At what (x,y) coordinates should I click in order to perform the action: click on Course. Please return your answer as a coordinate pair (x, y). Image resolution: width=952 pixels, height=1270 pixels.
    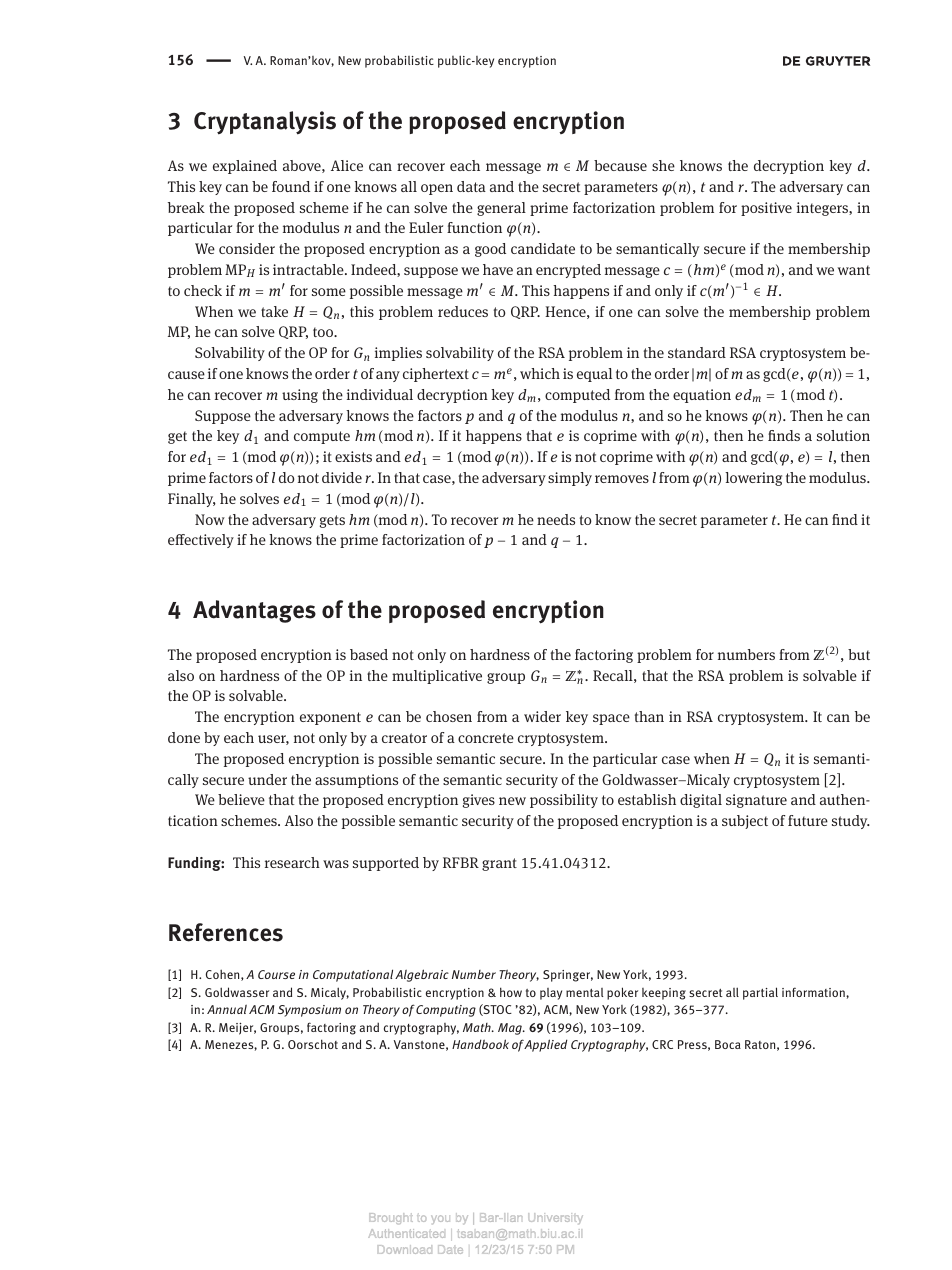
    Looking at the image, I should click on (276, 974).
